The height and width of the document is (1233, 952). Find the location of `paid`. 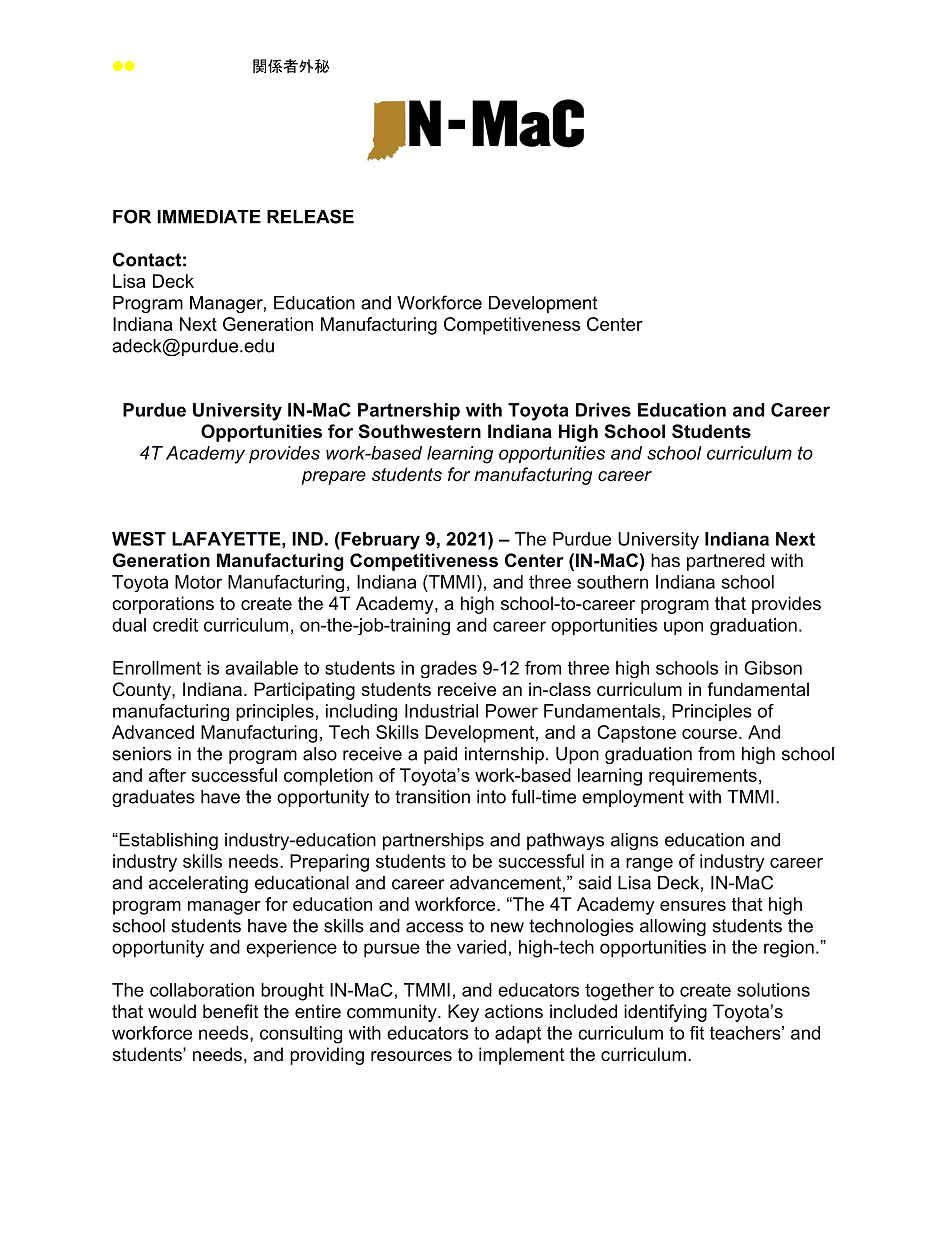

paid is located at coordinates (440, 755).
